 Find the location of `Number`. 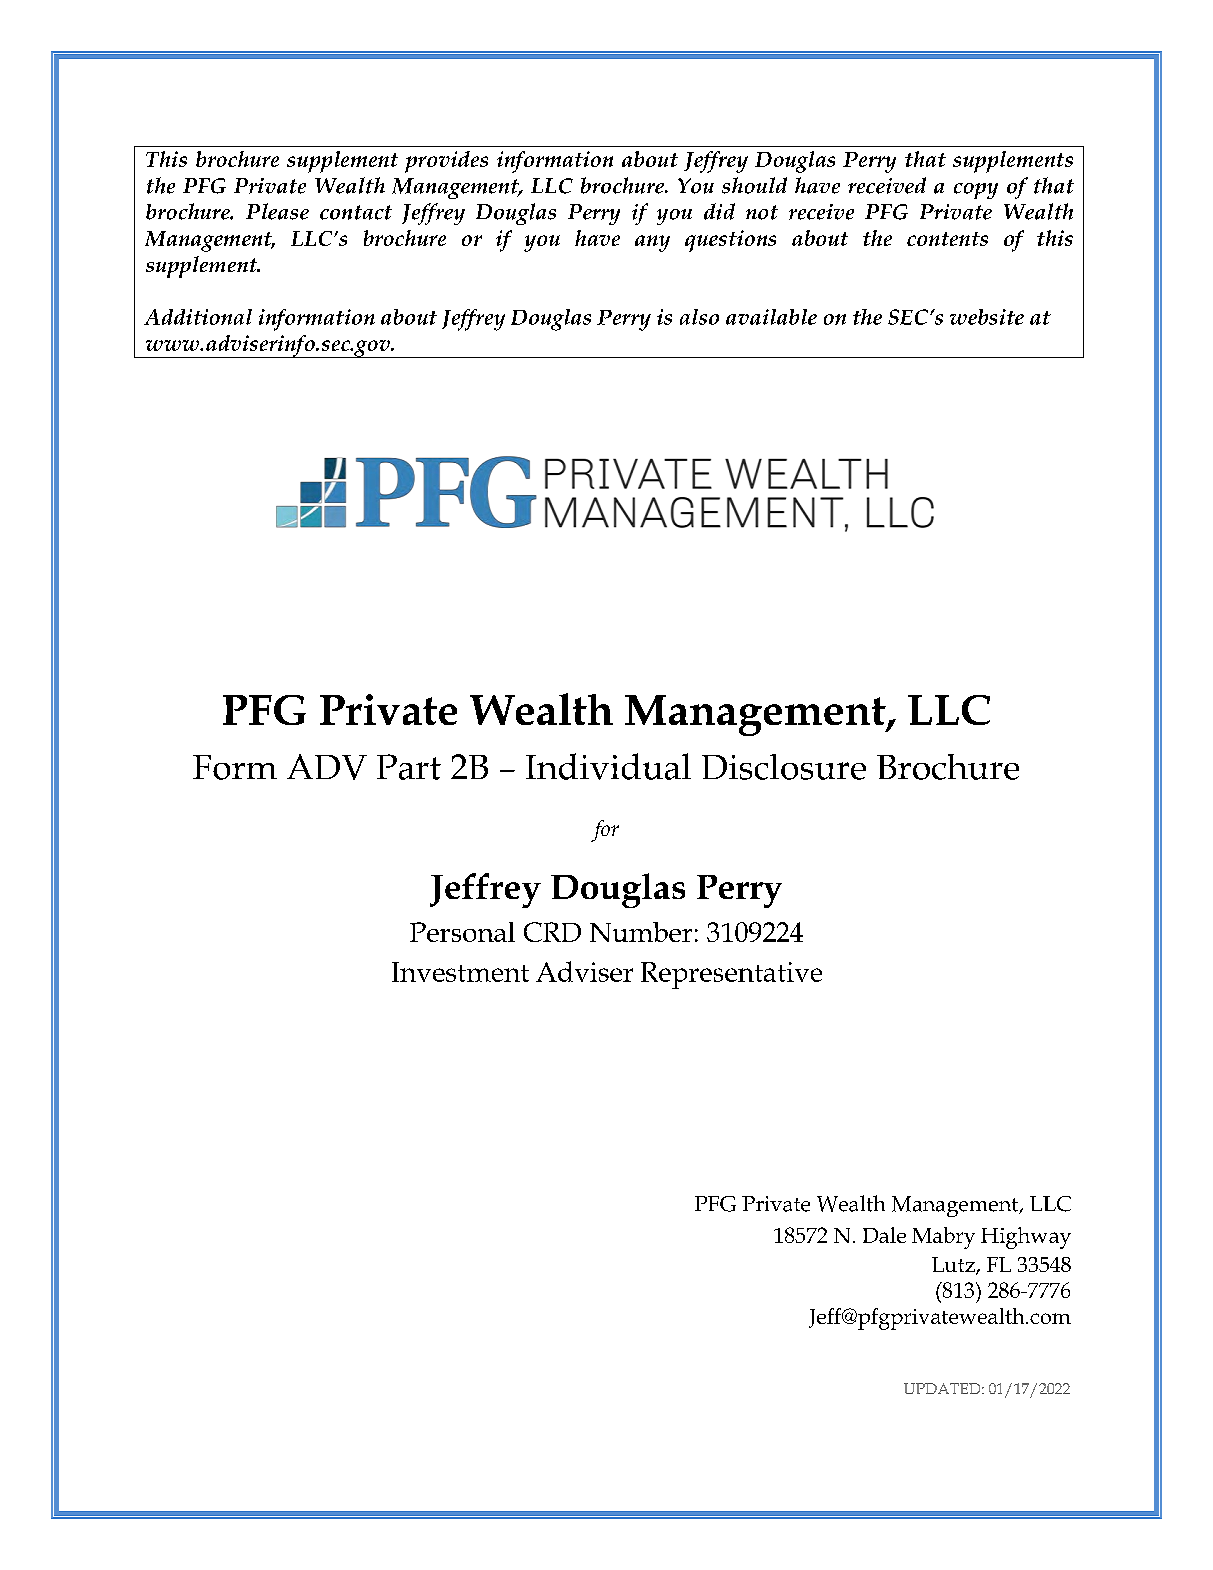

Number is located at coordinates (641, 932).
